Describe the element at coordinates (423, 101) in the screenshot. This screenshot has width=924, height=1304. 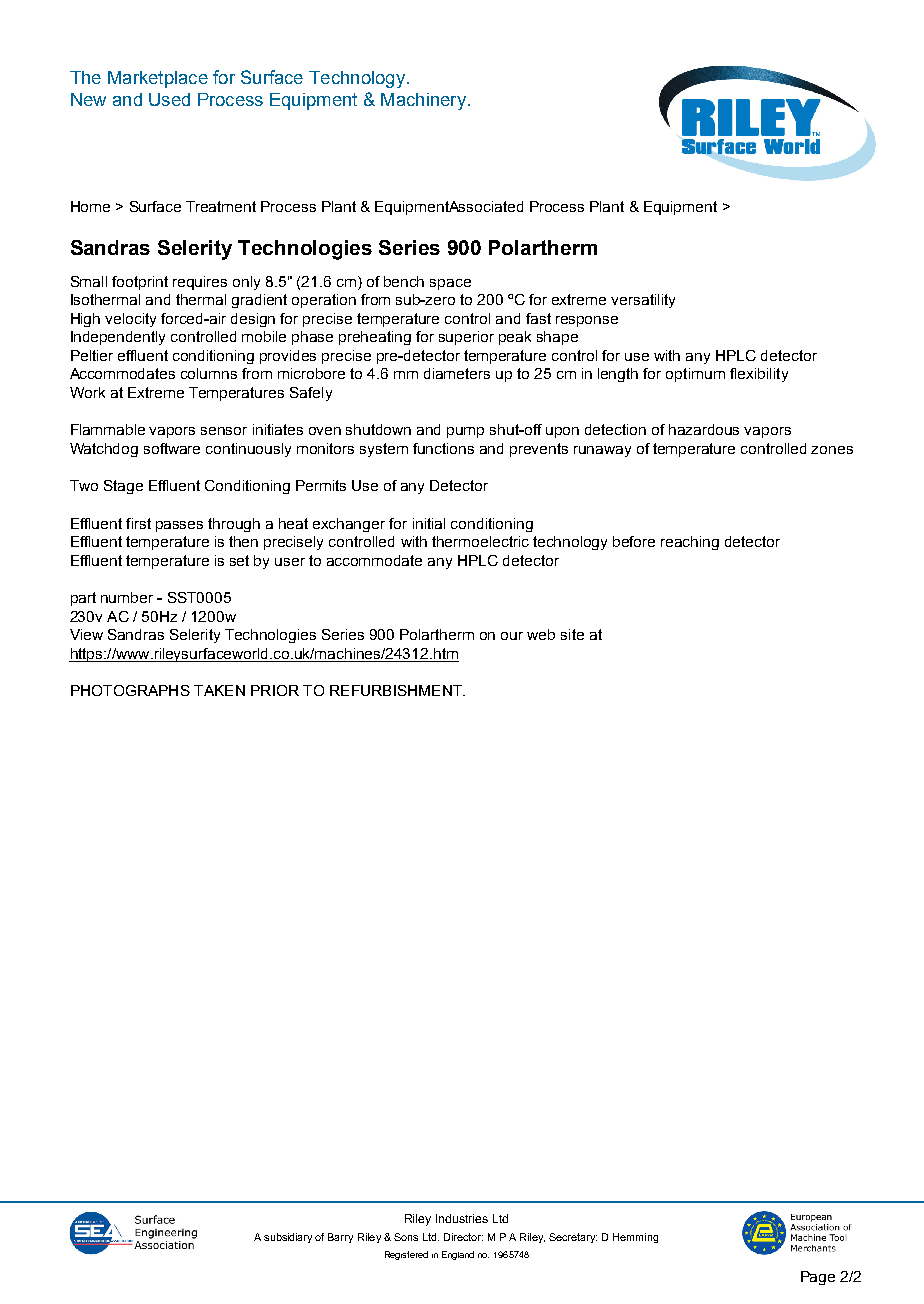
I see `Machinery` at that location.
